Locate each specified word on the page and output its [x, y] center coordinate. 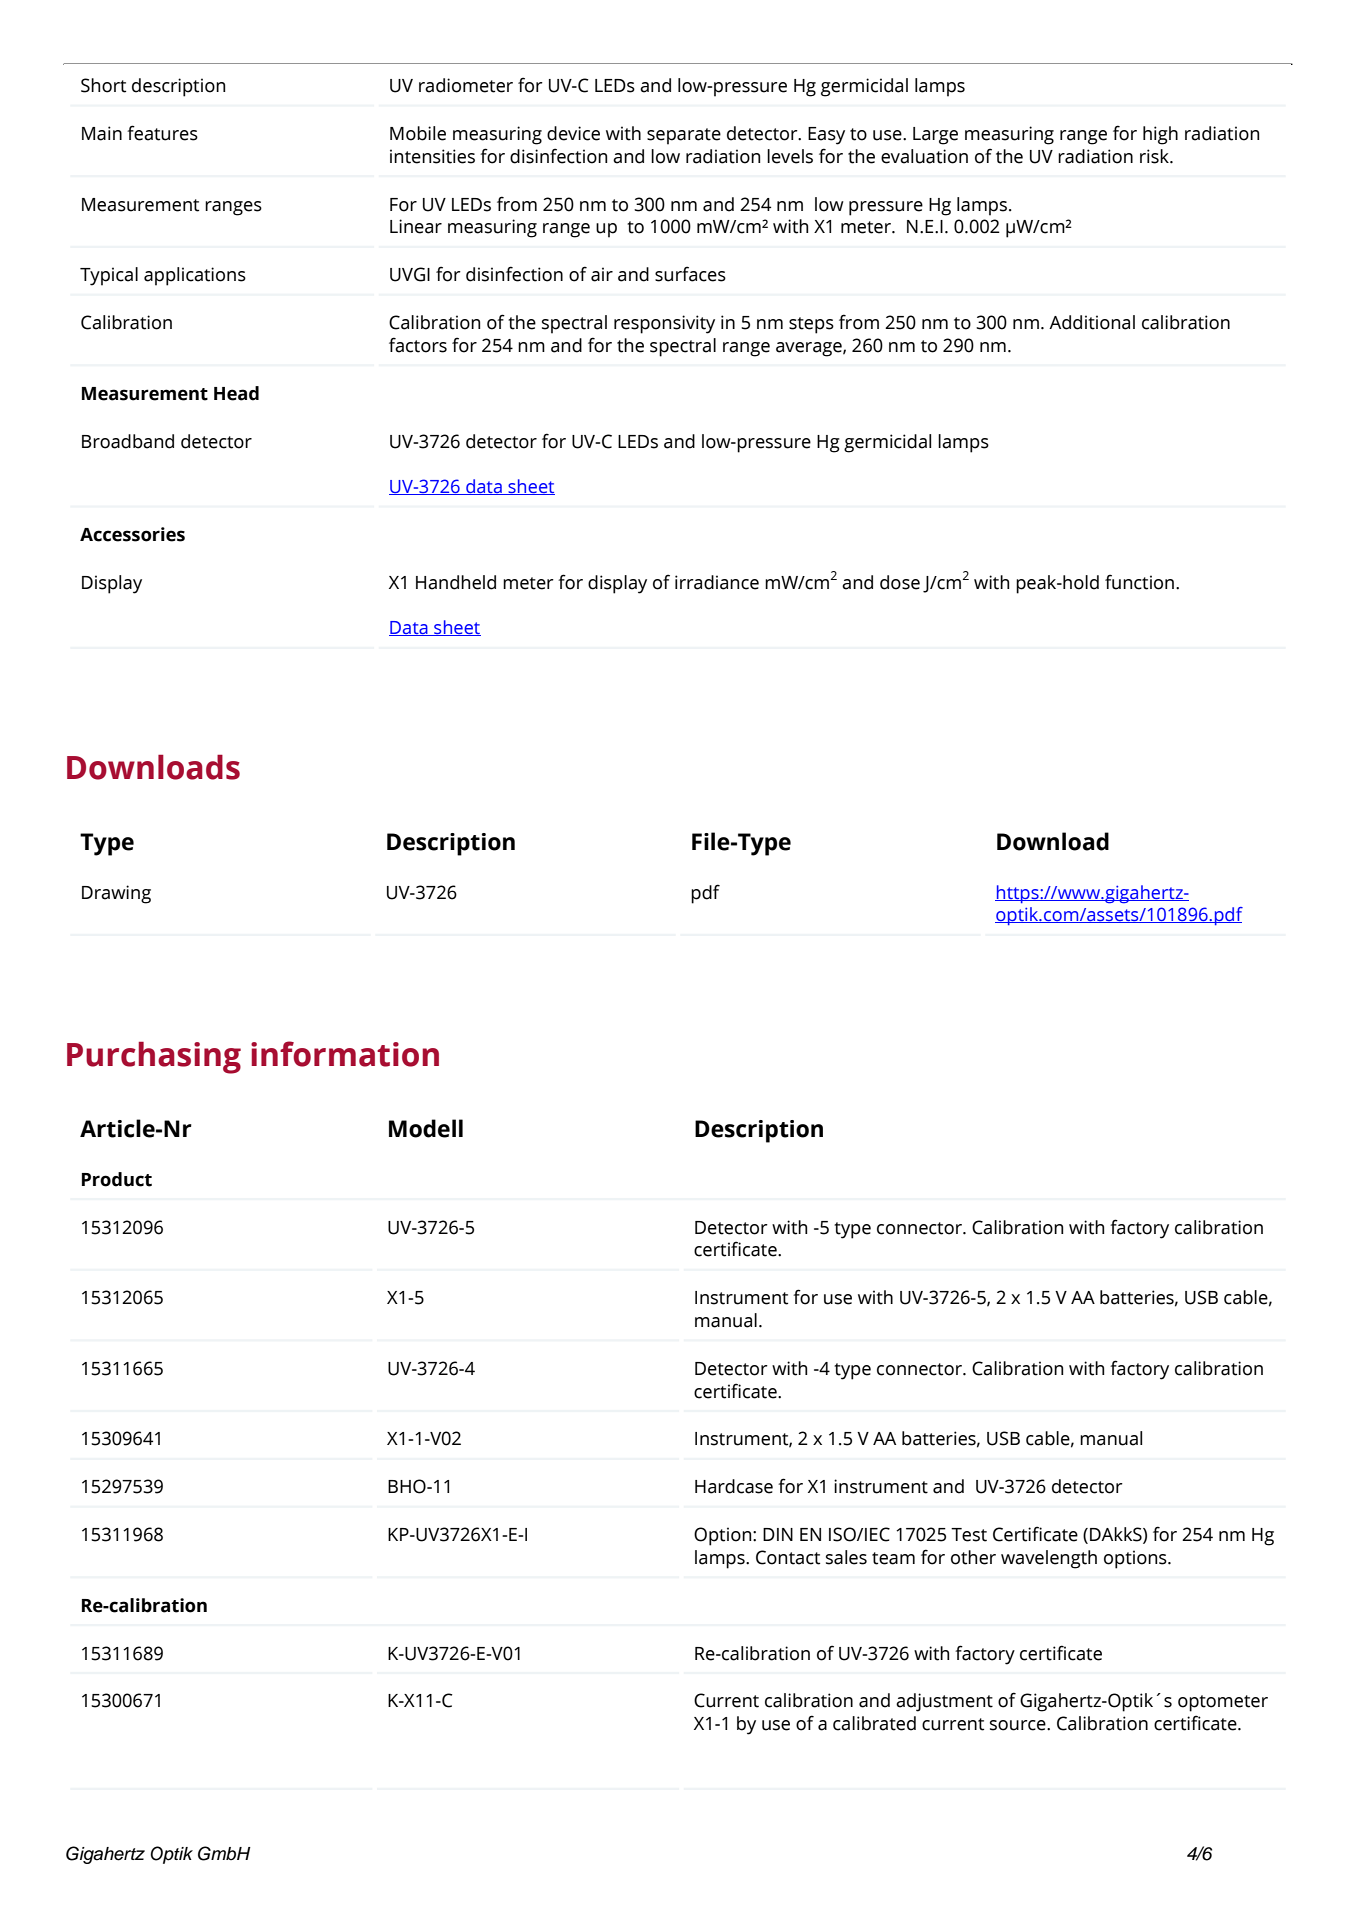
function [1139, 582]
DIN [778, 1534]
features [162, 133]
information [345, 1054]
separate [684, 136]
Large [935, 136]
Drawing [116, 894]
